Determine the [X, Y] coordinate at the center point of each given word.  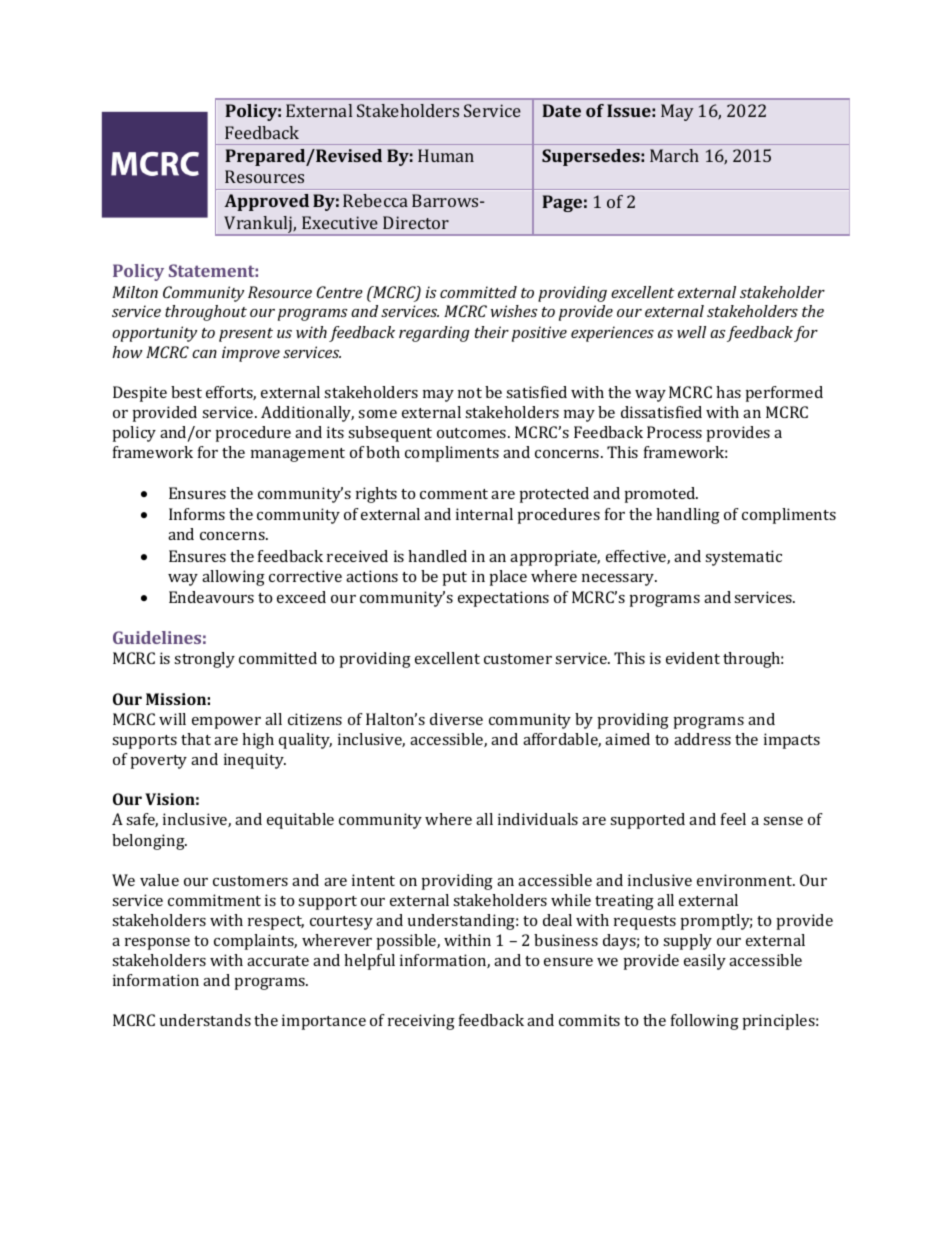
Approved [266, 202]
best [186, 392]
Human [446, 155]
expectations [503, 599]
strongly [204, 660]
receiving [421, 1022]
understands [205, 1020]
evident [693, 658]
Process [674, 432]
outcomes [473, 433]
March [674, 155]
